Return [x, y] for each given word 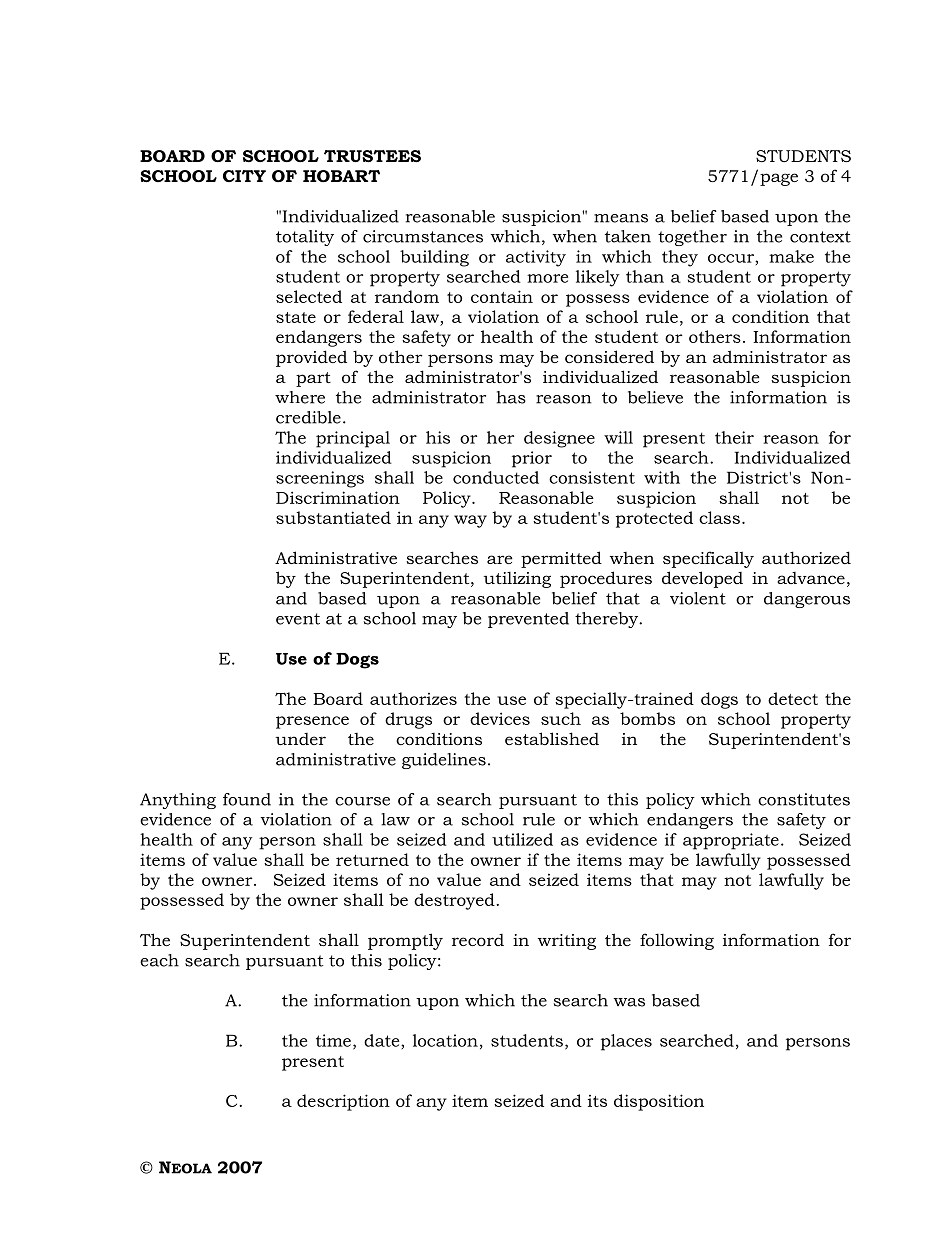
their [734, 437]
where [300, 397]
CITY [244, 176]
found [247, 799]
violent [698, 598]
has [511, 397]
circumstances [423, 236]
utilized [522, 839]
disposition [659, 1102]
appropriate [731, 841]
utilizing [517, 580]
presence [312, 722]
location [445, 1040]
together [692, 238]
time [333, 1040]
